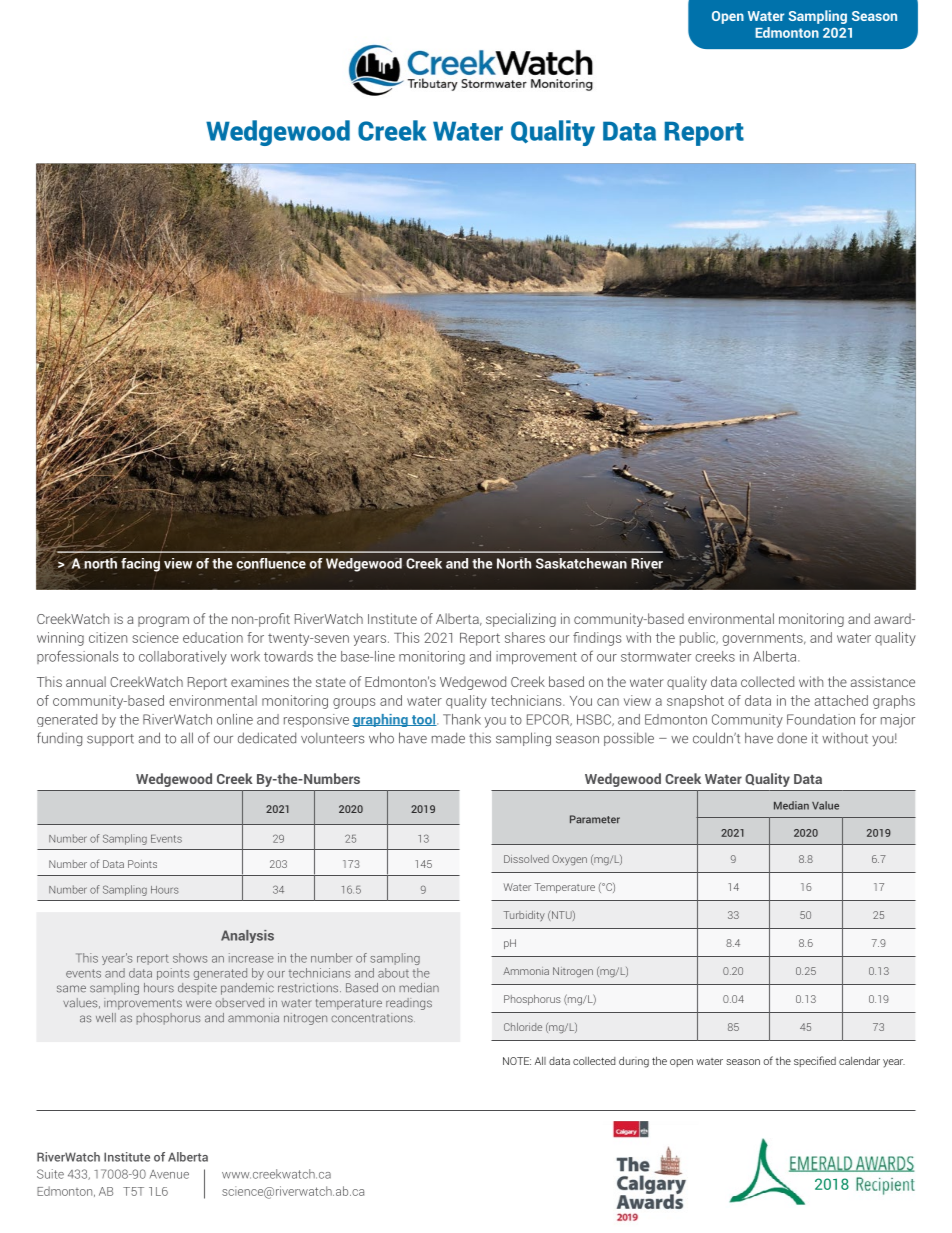 This screenshot has height=1233, width=952. I want to click on NOTE, so click(517, 1061).
